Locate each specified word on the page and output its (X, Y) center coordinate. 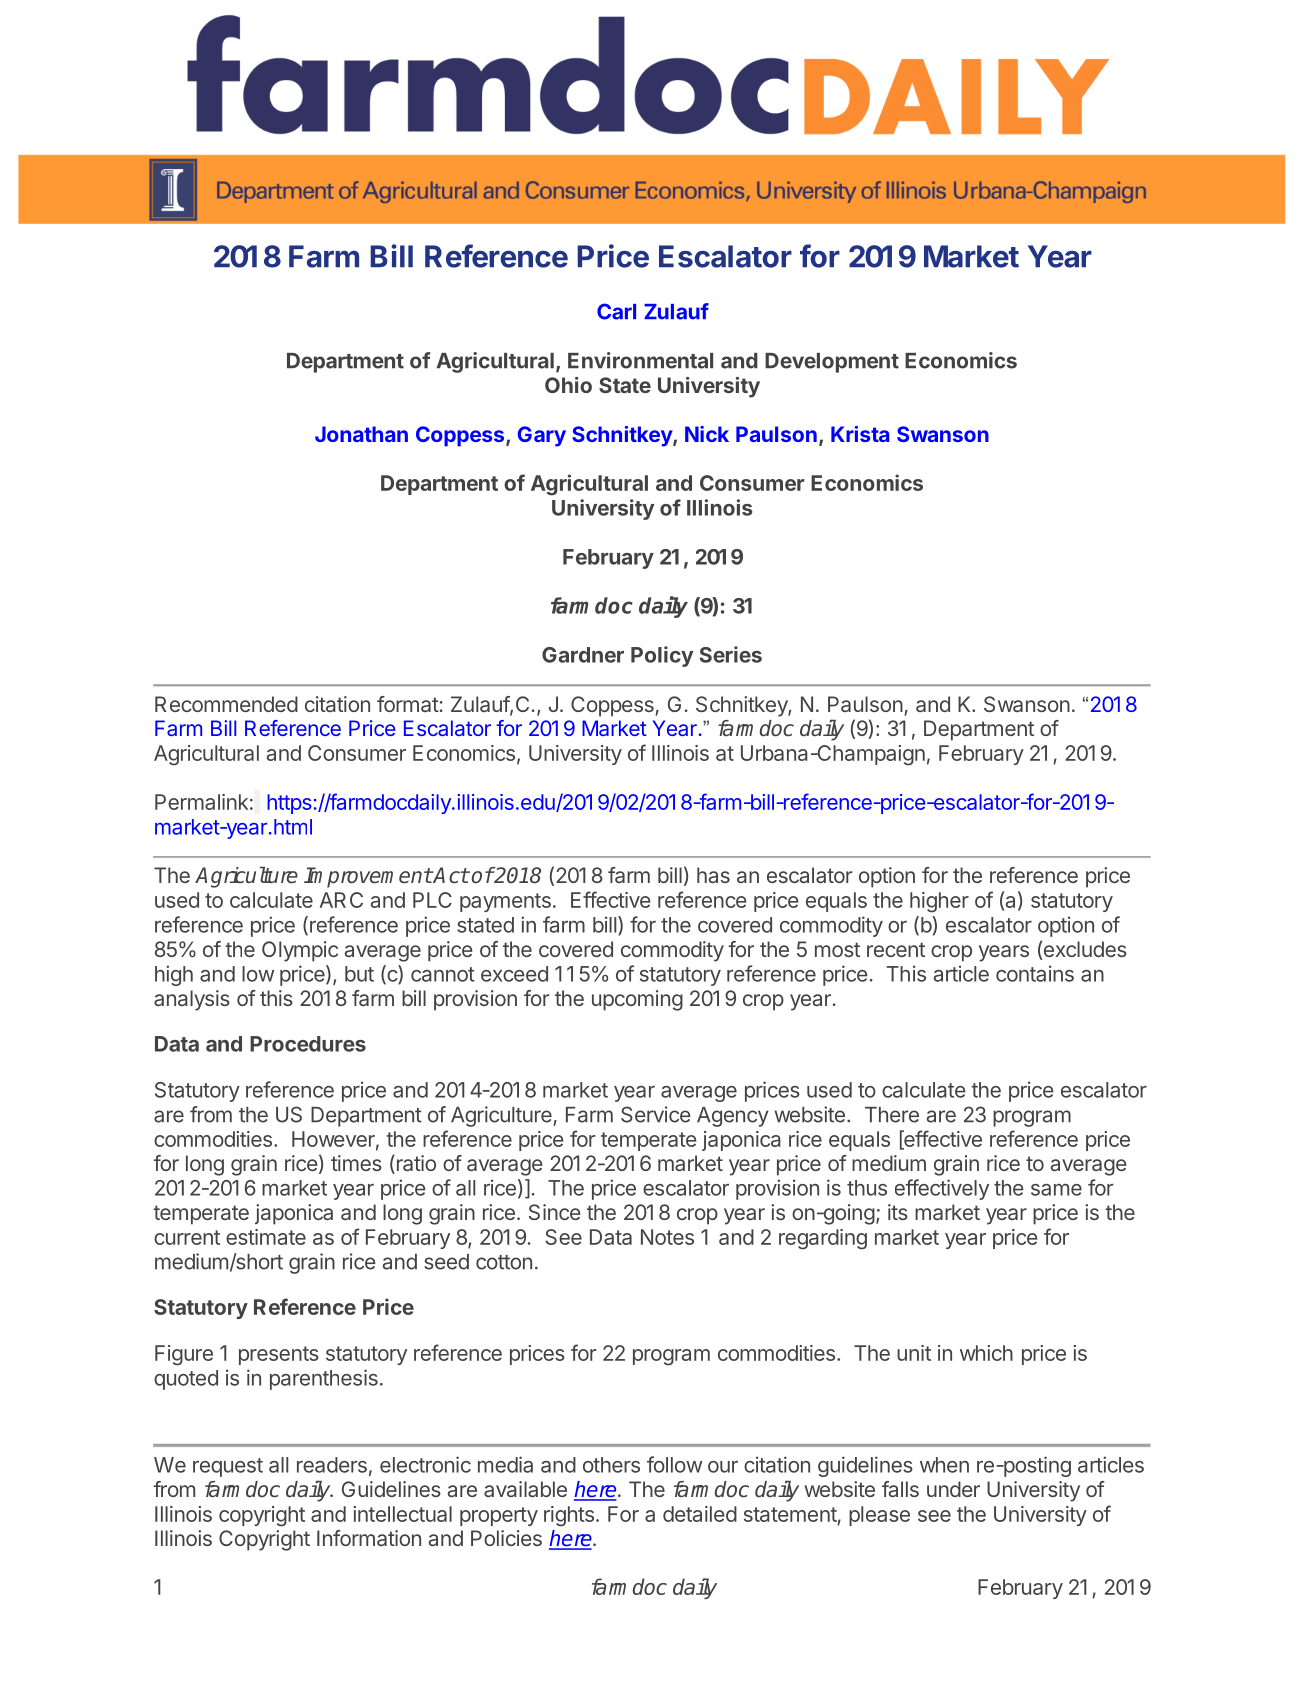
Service (656, 1114)
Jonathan (361, 434)
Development (832, 363)
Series (731, 654)
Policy (662, 656)
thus (867, 1188)
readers (332, 1465)
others (611, 1465)
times (356, 1163)
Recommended (226, 704)
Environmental (640, 360)
